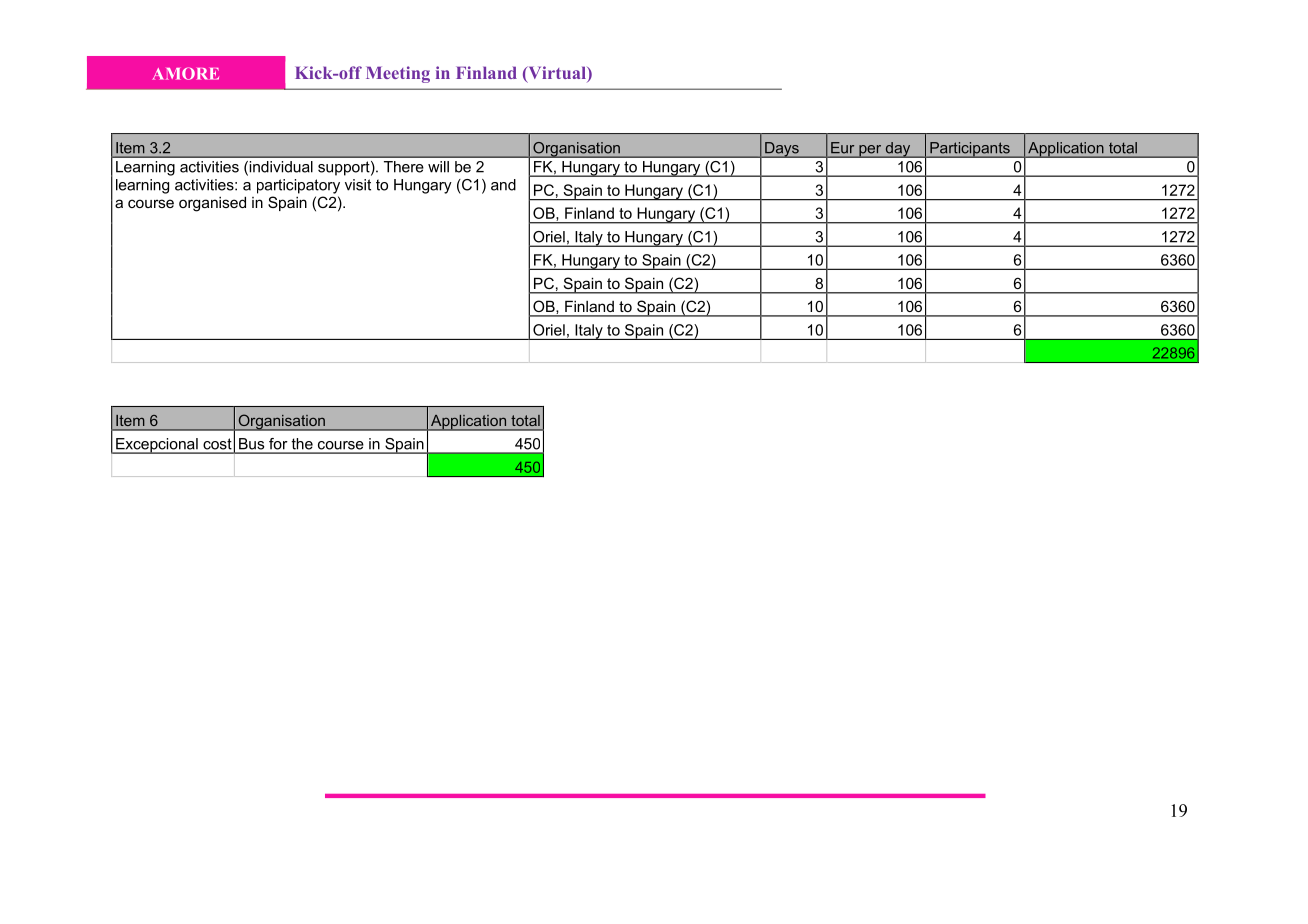 This page has height=924, width=1308. What do you see at coordinates (438, 167) in the page?
I see `will` at bounding box center [438, 167].
